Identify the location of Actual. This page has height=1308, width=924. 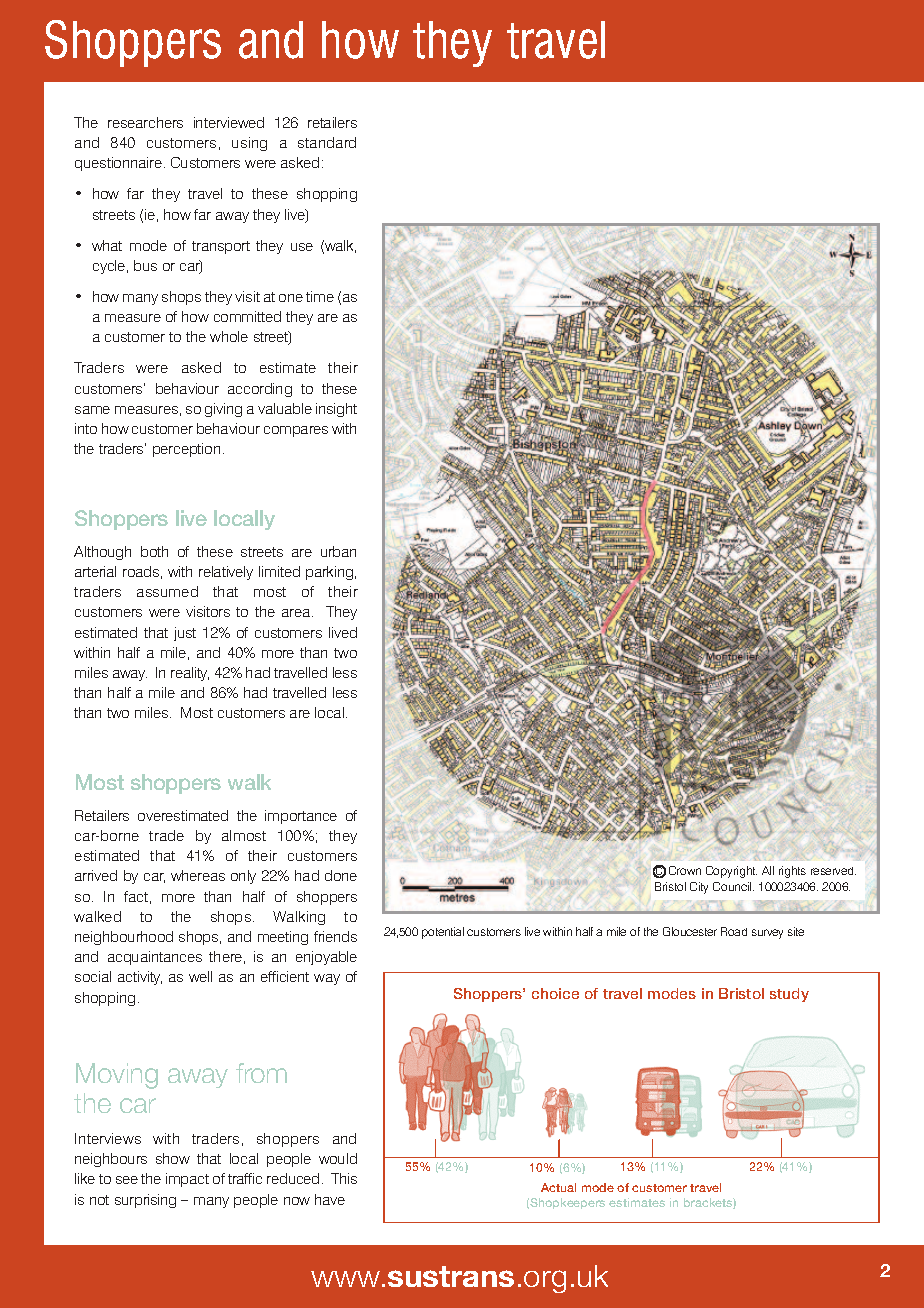
(558, 1187).
